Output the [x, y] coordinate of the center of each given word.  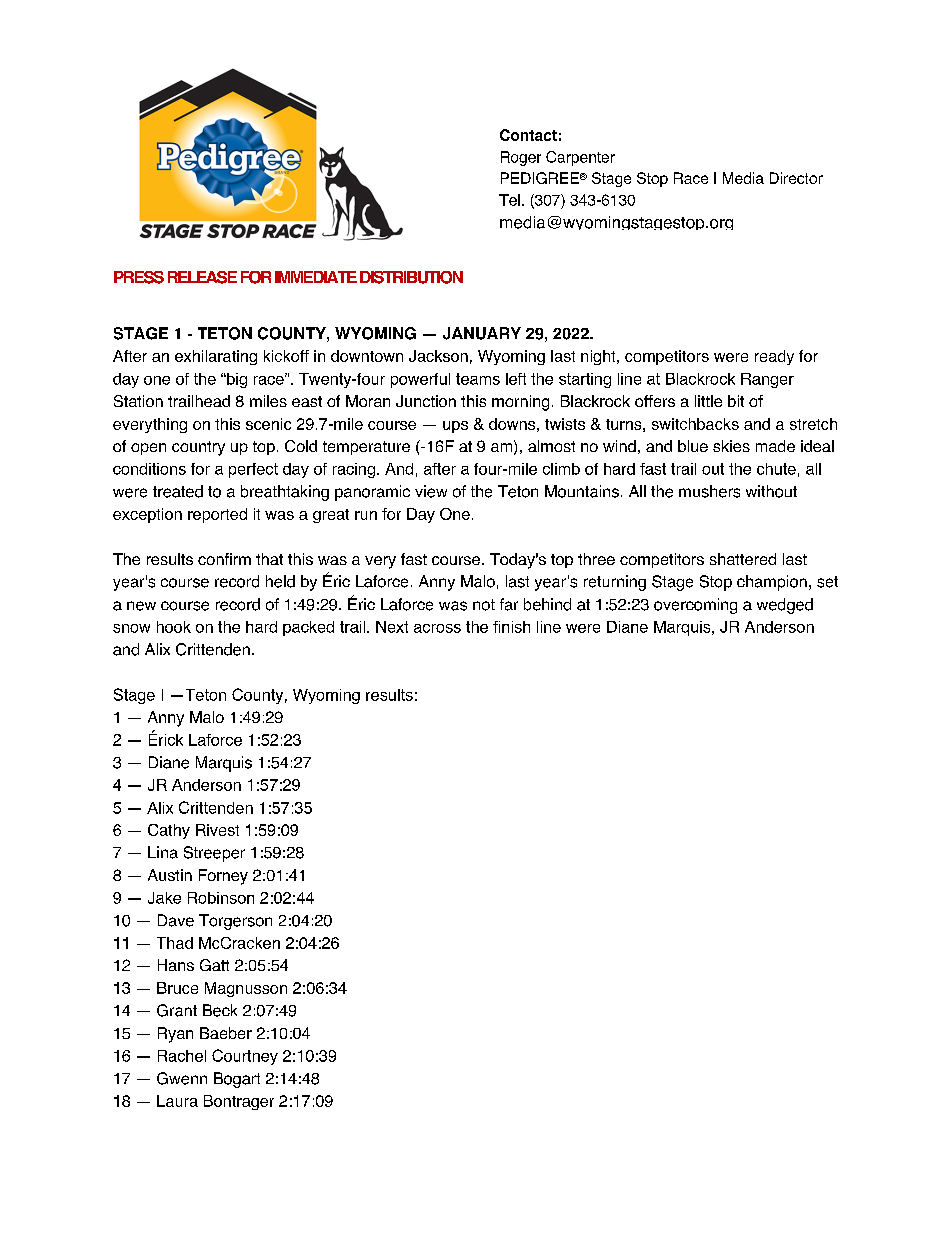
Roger [521, 158]
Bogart [237, 1080]
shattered [743, 559]
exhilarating [216, 357]
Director [796, 178]
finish [511, 627]
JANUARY [482, 333]
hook [174, 627]
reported [217, 515]
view [431, 491]
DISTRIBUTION [411, 277]
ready [774, 357]
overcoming [695, 606]
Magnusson [246, 989]
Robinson [221, 898]
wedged [785, 606]
